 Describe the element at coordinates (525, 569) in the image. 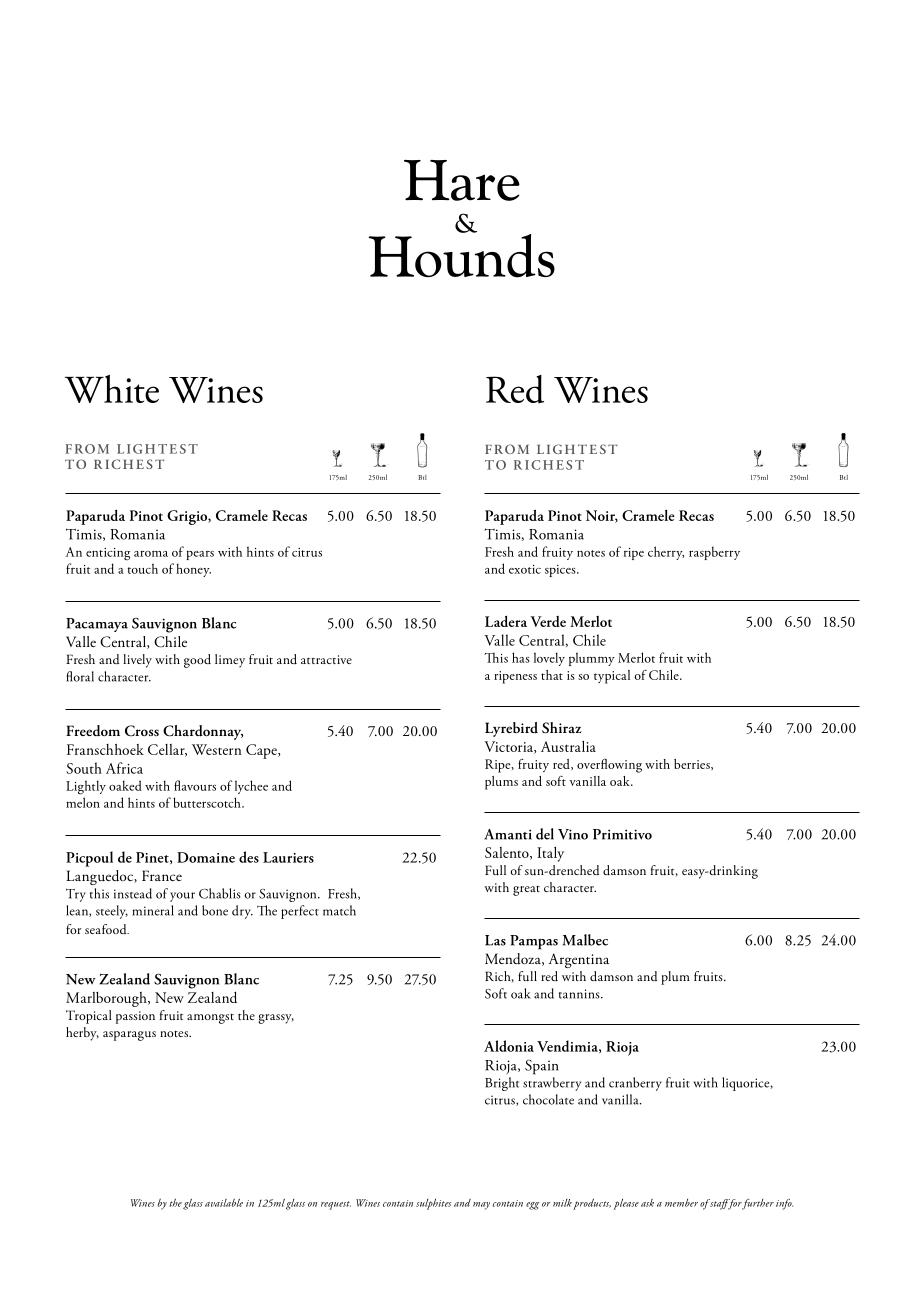

I see `exotic` at that location.
